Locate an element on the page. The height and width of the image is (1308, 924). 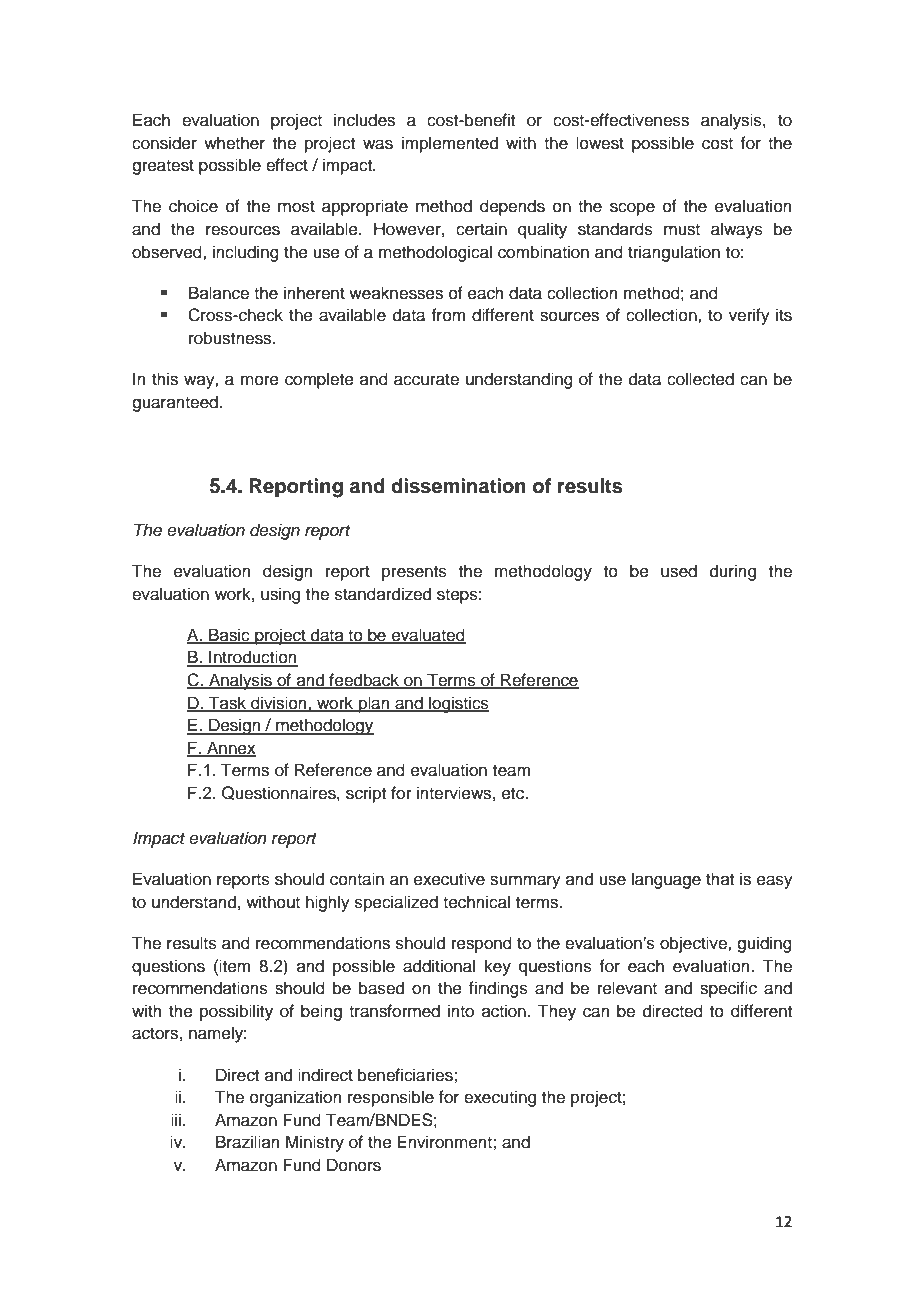
evaluated is located at coordinates (428, 635).
